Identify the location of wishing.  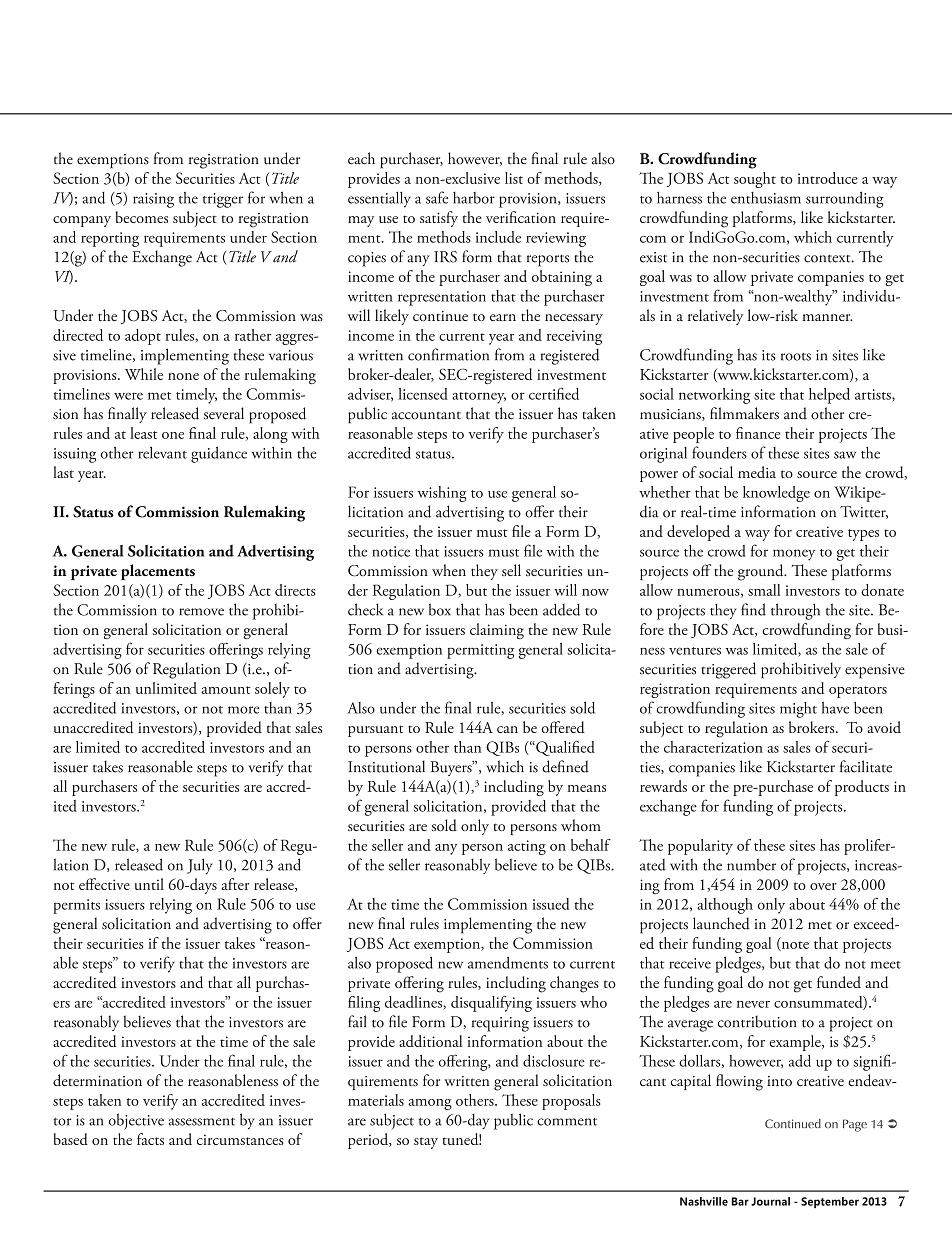
(442, 494).
